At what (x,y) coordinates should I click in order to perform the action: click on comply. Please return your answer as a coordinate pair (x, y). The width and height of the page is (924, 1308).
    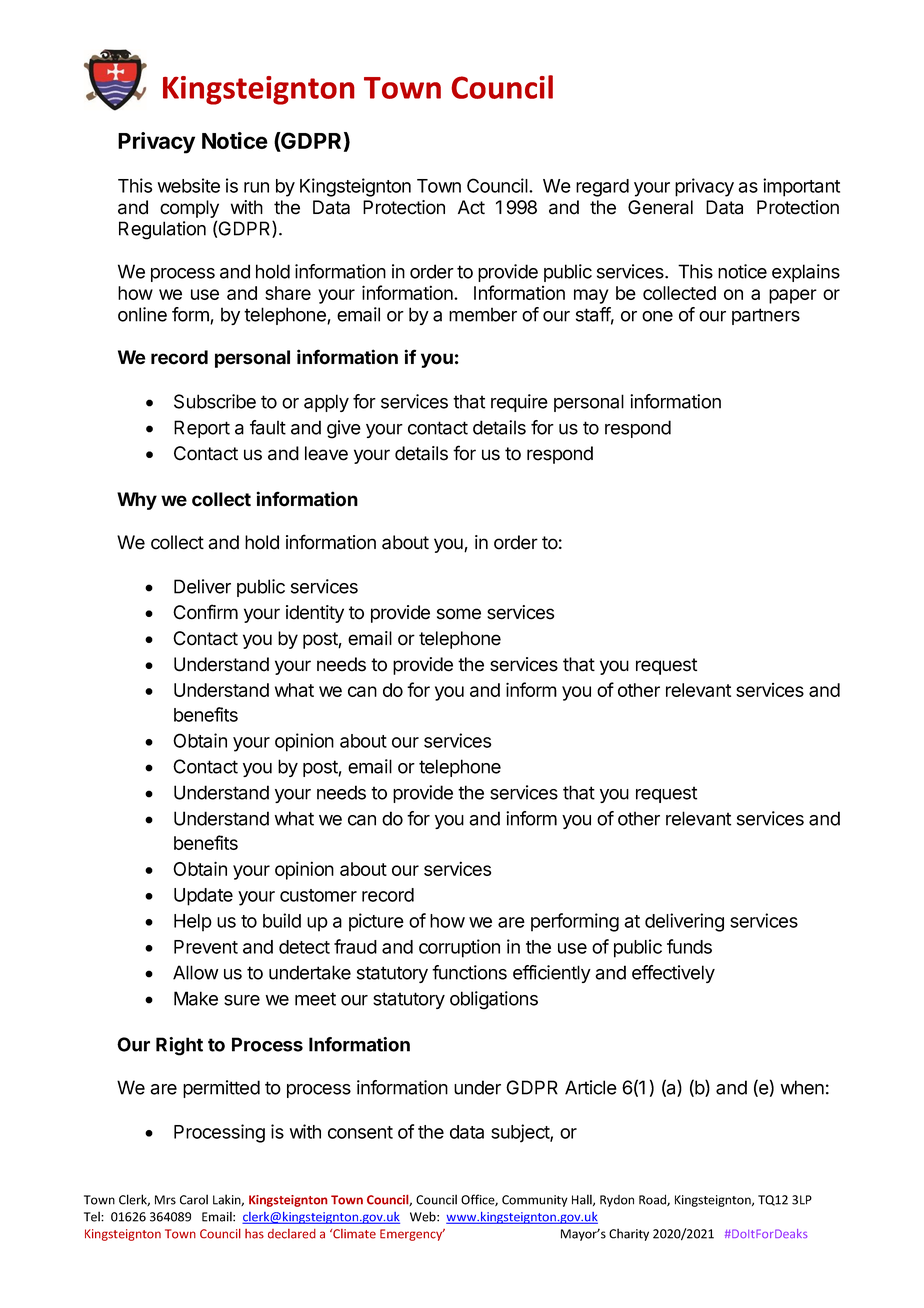
    Looking at the image, I should click on (189, 209).
